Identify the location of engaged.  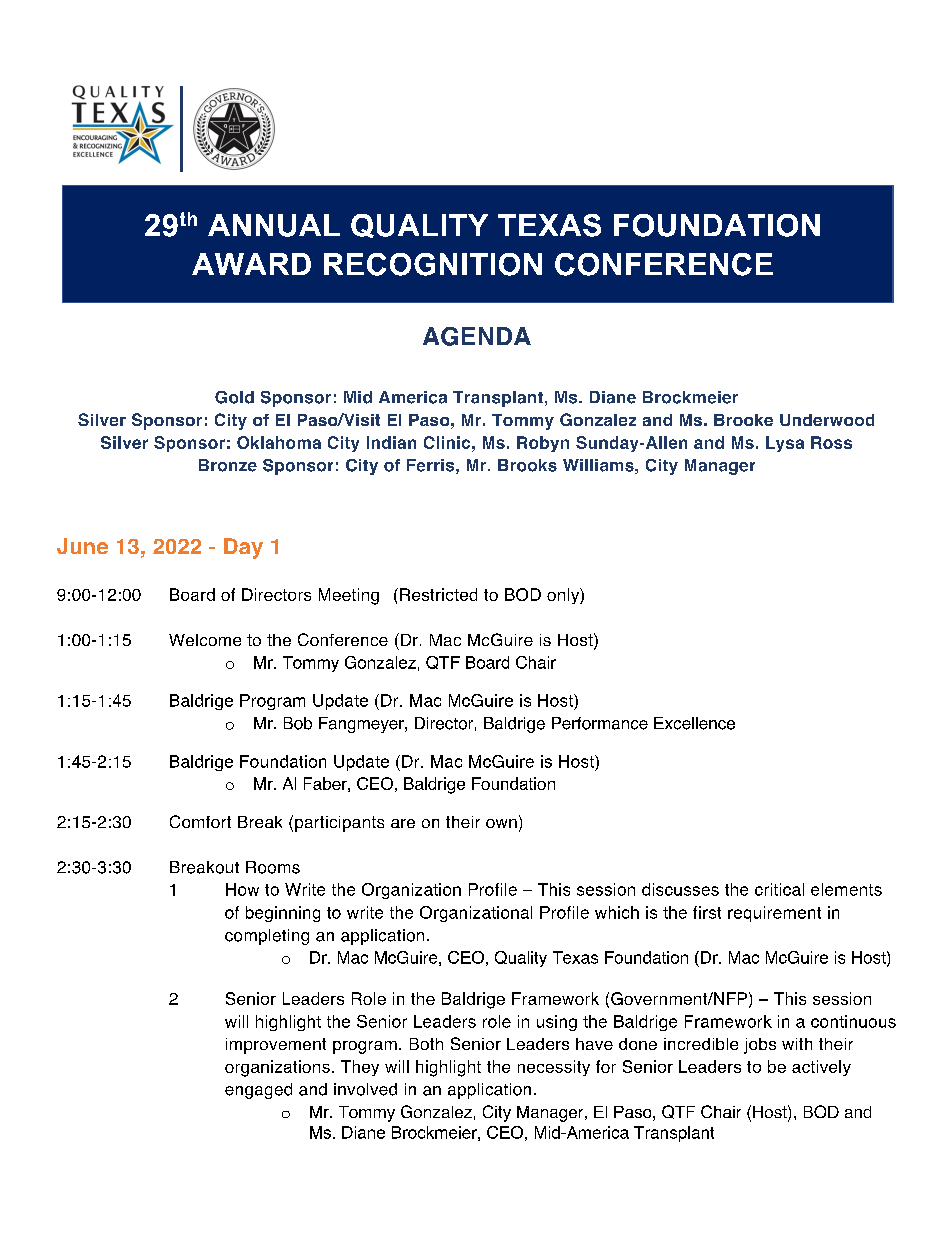
(258, 1091).
